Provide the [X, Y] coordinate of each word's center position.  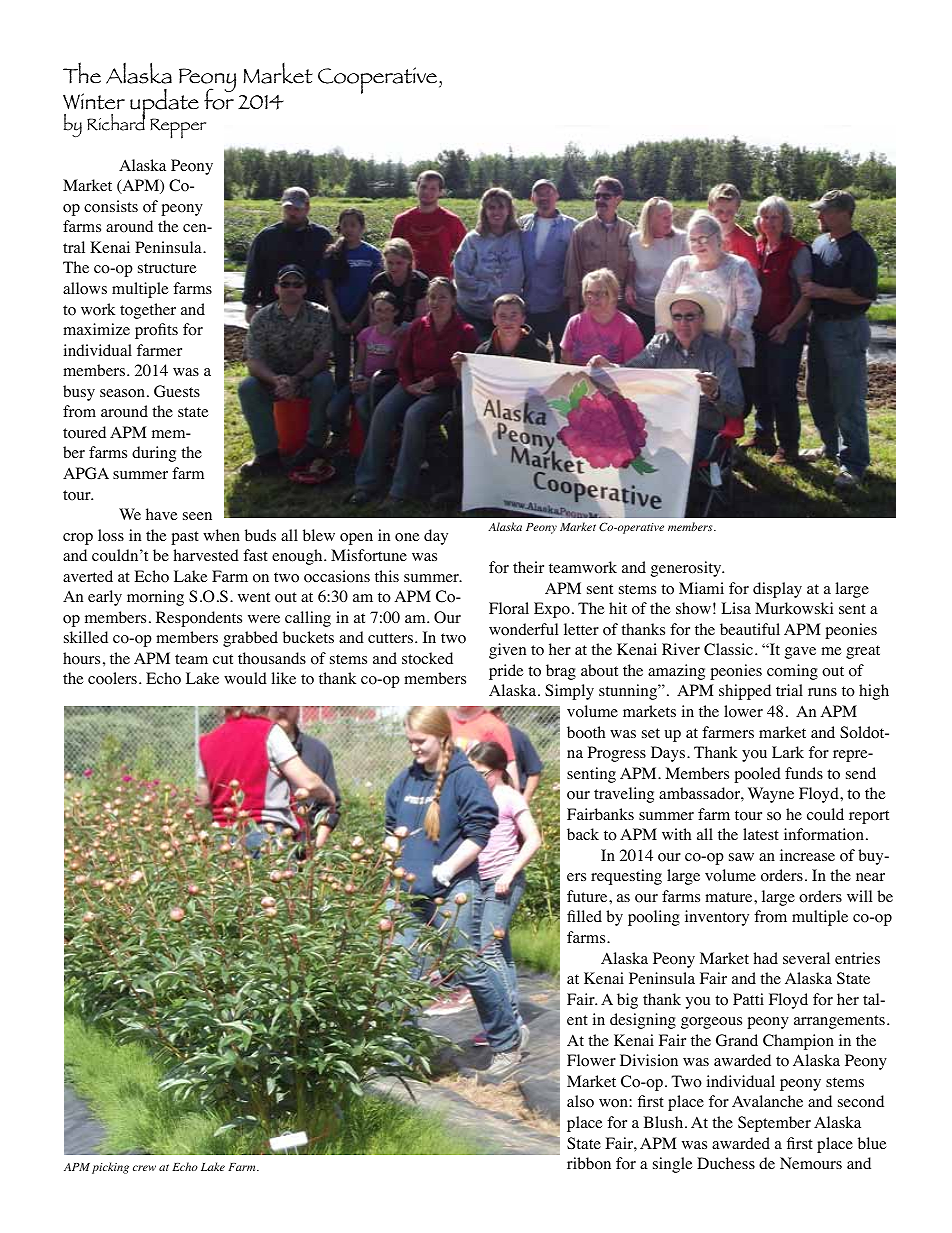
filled [584, 916]
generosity [687, 569]
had [765, 958]
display [777, 590]
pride [506, 672]
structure [167, 268]
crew [144, 1168]
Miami [701, 588]
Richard [116, 121]
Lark [788, 752]
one [407, 537]
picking [110, 1168]
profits [156, 331]
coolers [112, 678]
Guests [177, 391]
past [185, 538]
